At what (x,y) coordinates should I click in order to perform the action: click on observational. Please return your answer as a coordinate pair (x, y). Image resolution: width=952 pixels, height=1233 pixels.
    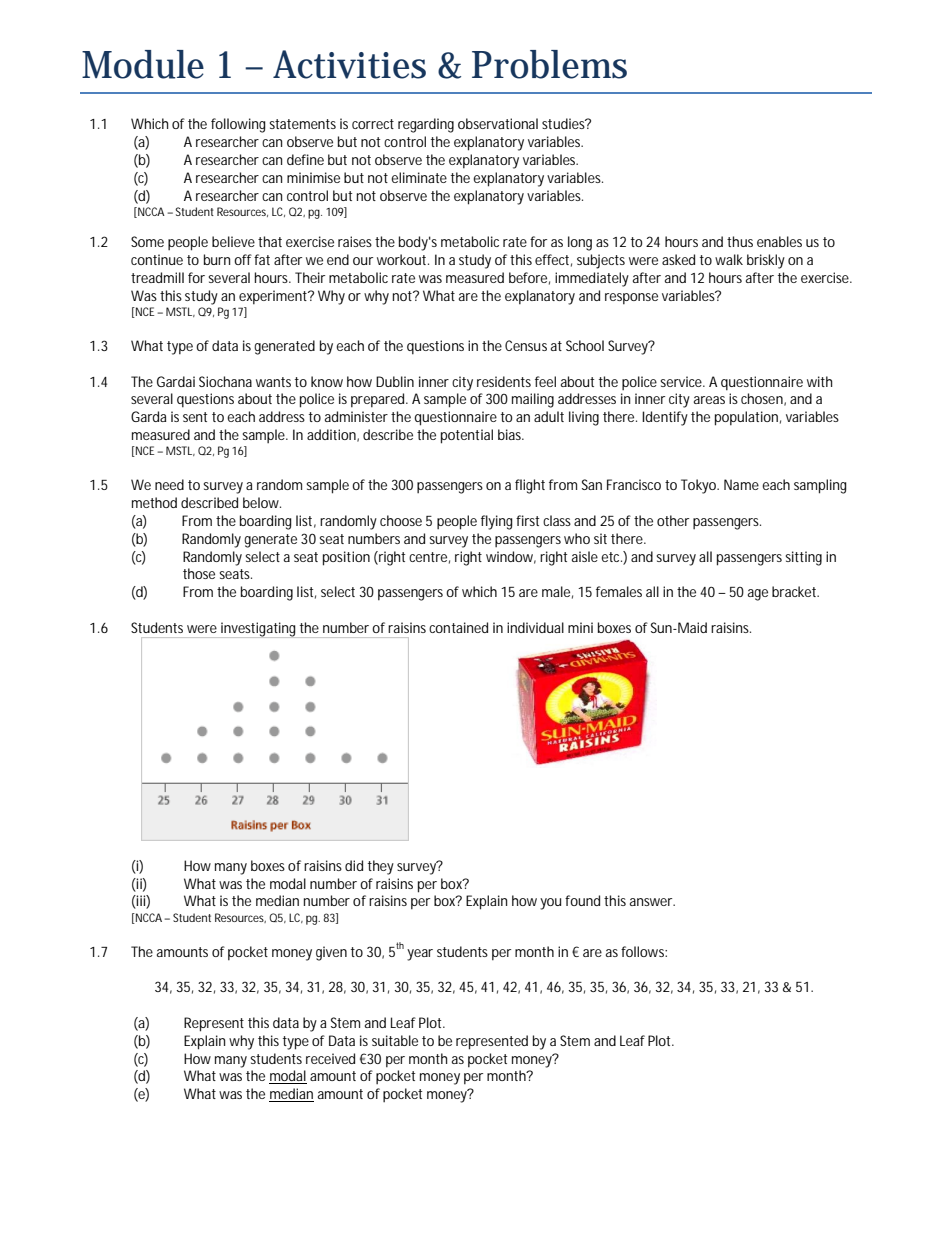
    Looking at the image, I should click on (498, 123).
